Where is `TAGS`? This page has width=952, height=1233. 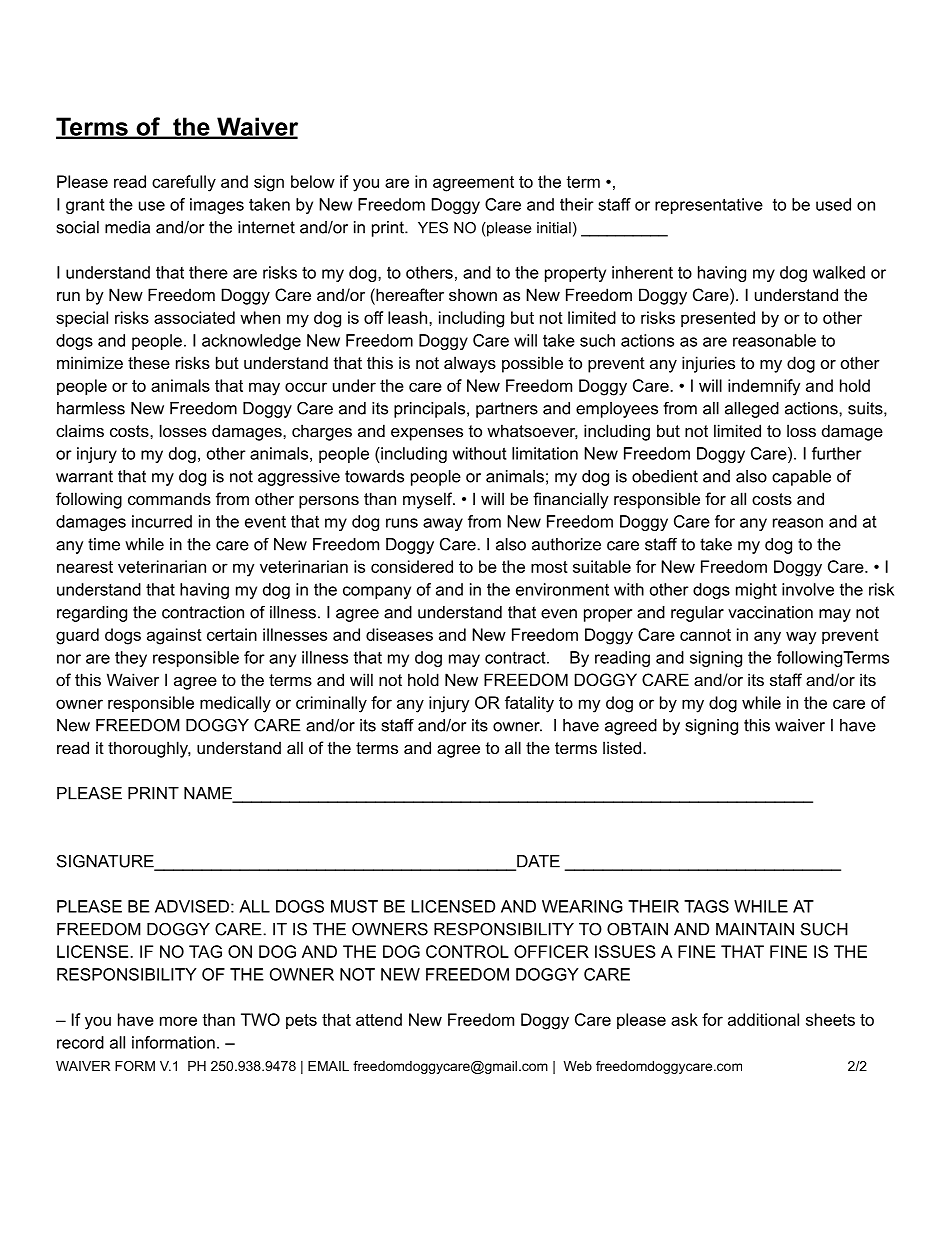
TAGS is located at coordinates (706, 906).
